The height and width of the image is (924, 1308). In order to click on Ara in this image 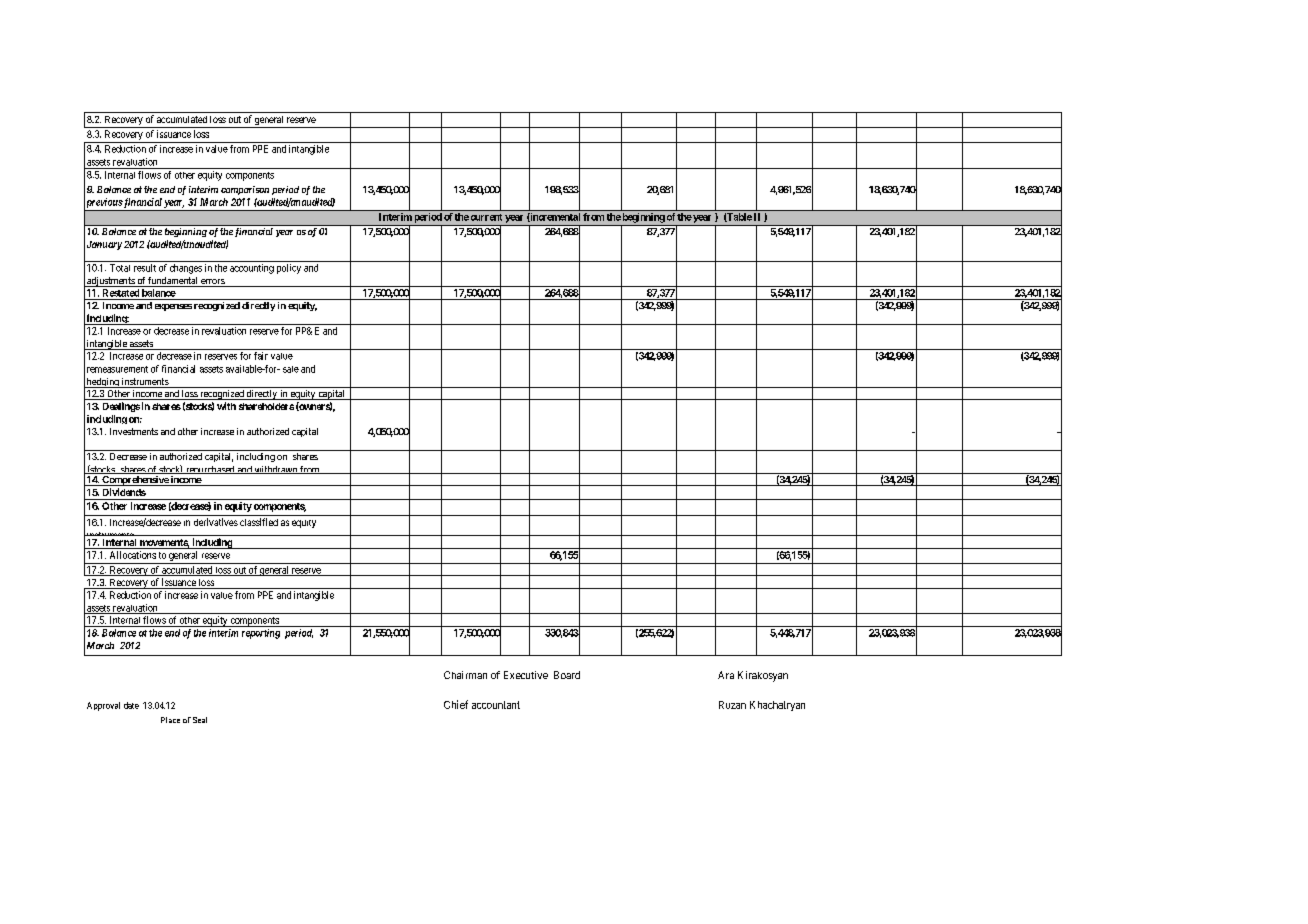, I will do `click(726, 675)`.
